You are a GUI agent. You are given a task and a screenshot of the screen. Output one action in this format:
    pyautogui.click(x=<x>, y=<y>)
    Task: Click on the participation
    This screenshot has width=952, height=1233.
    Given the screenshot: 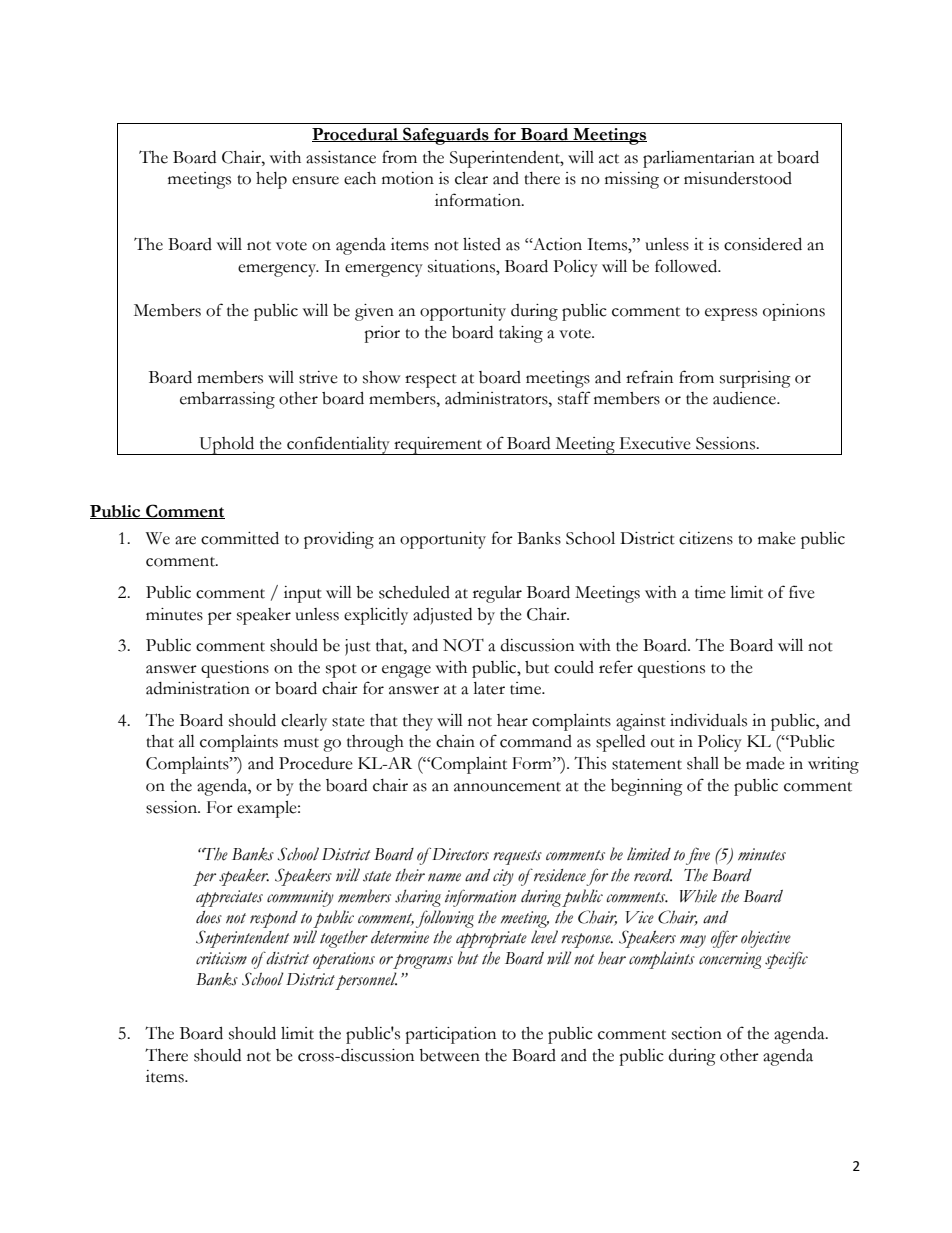 What is the action you would take?
    pyautogui.click(x=450, y=1035)
